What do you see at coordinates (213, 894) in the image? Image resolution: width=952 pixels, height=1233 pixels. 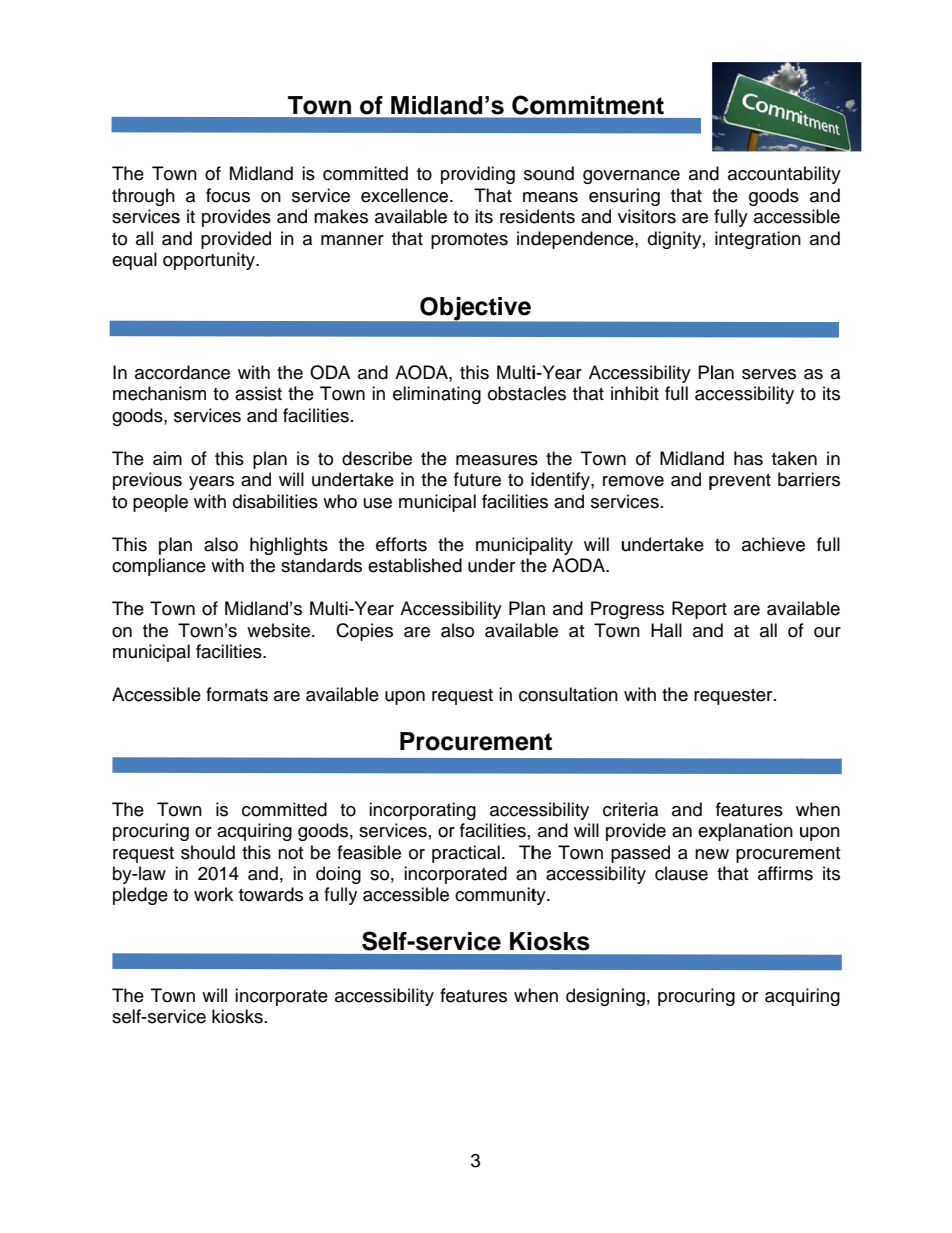 I see `work` at bounding box center [213, 894].
